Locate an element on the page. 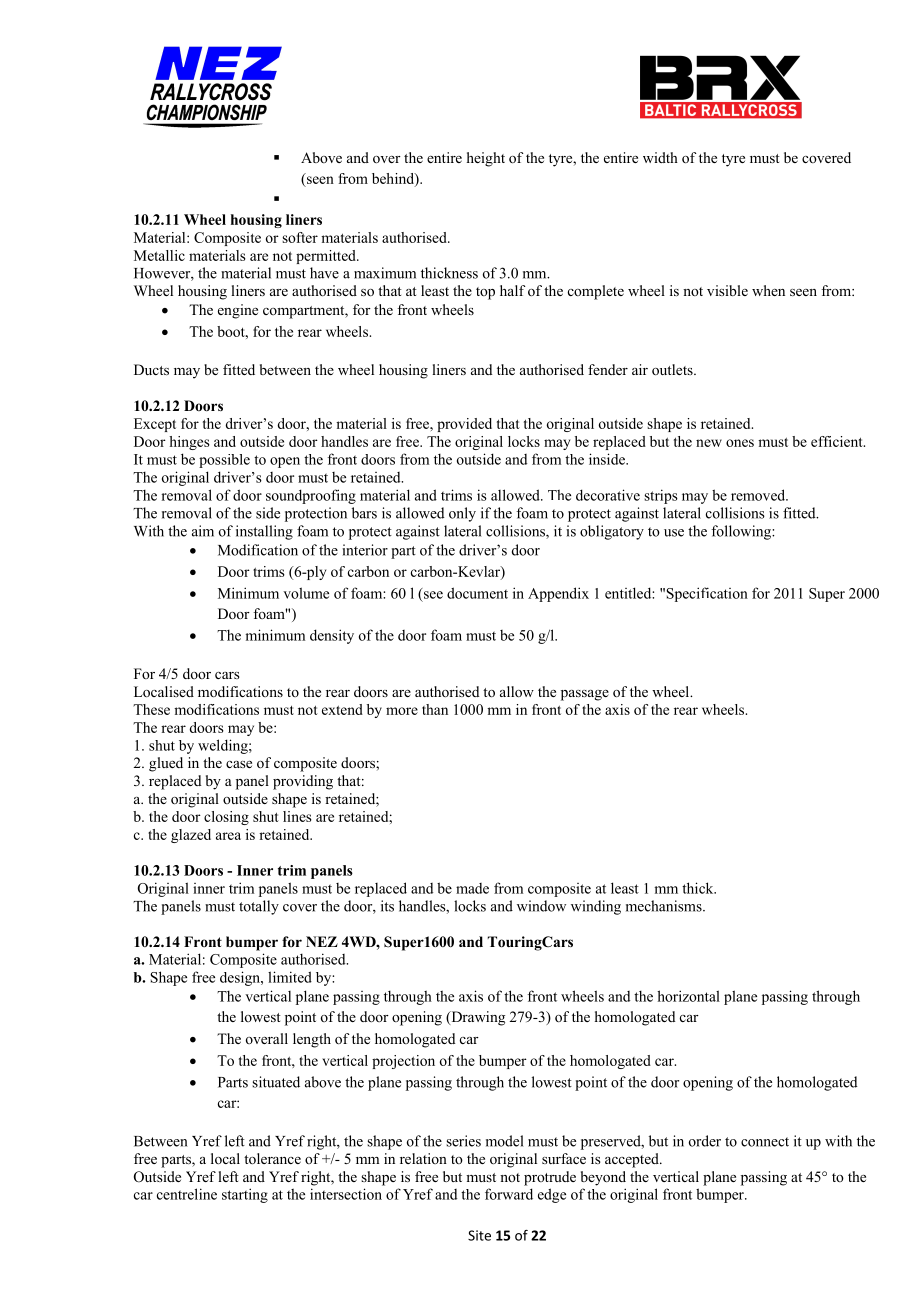 The width and height of the document is (924, 1308). use is located at coordinates (674, 533).
